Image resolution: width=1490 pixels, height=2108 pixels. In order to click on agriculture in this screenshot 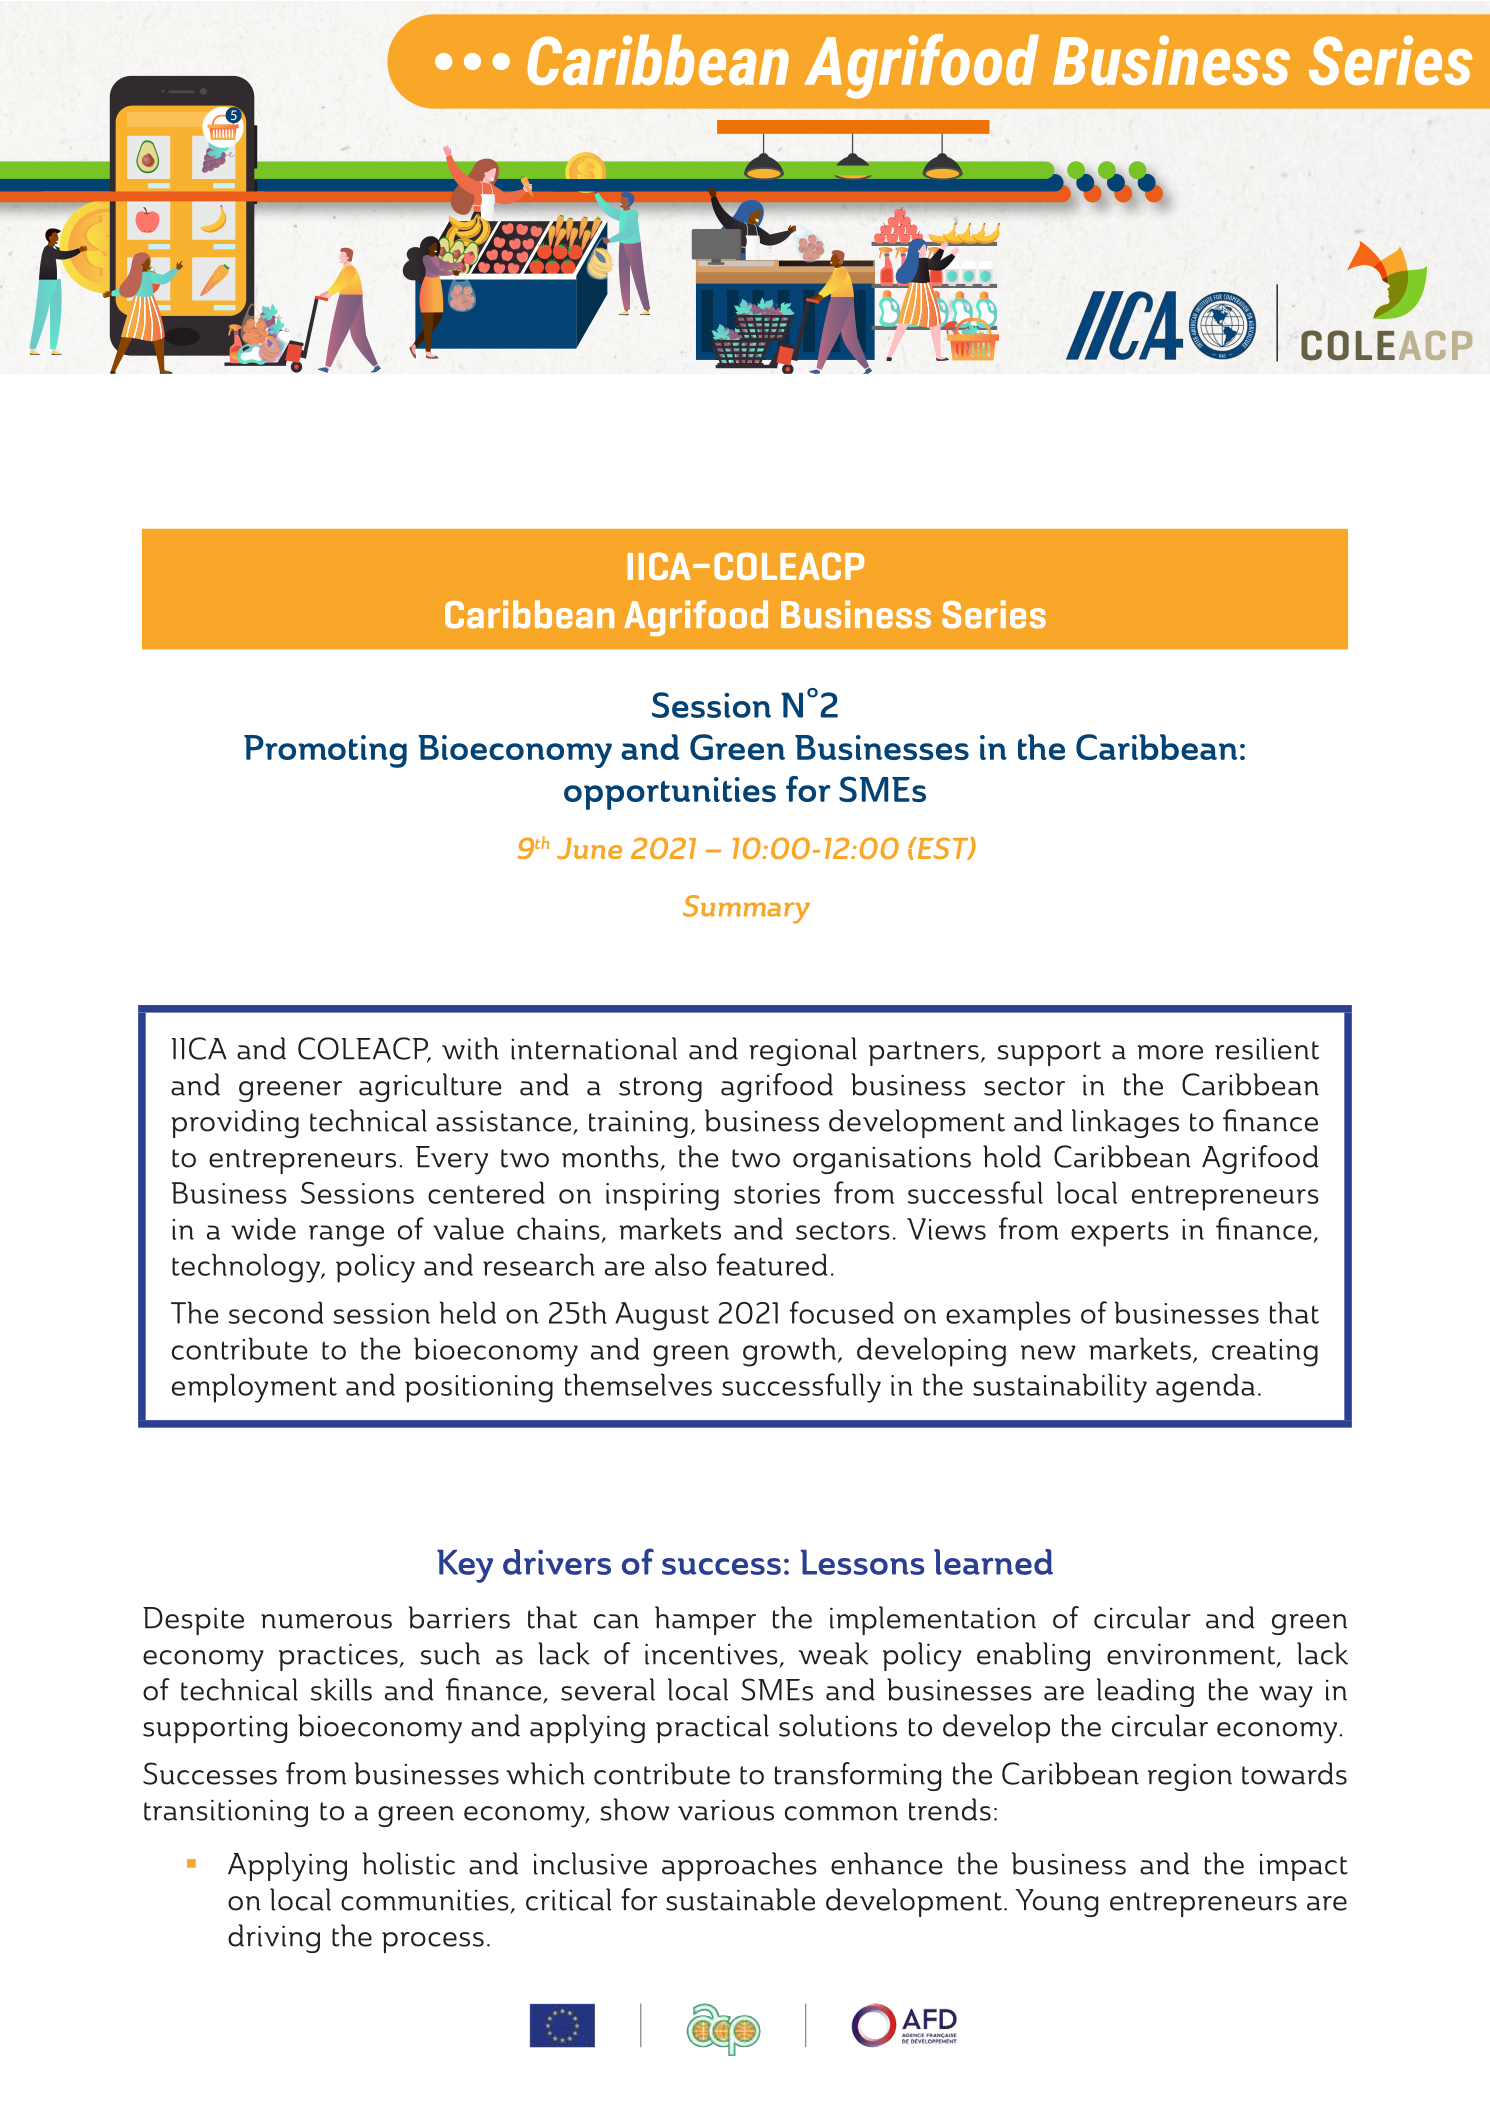, I will do `click(430, 1087)`.
